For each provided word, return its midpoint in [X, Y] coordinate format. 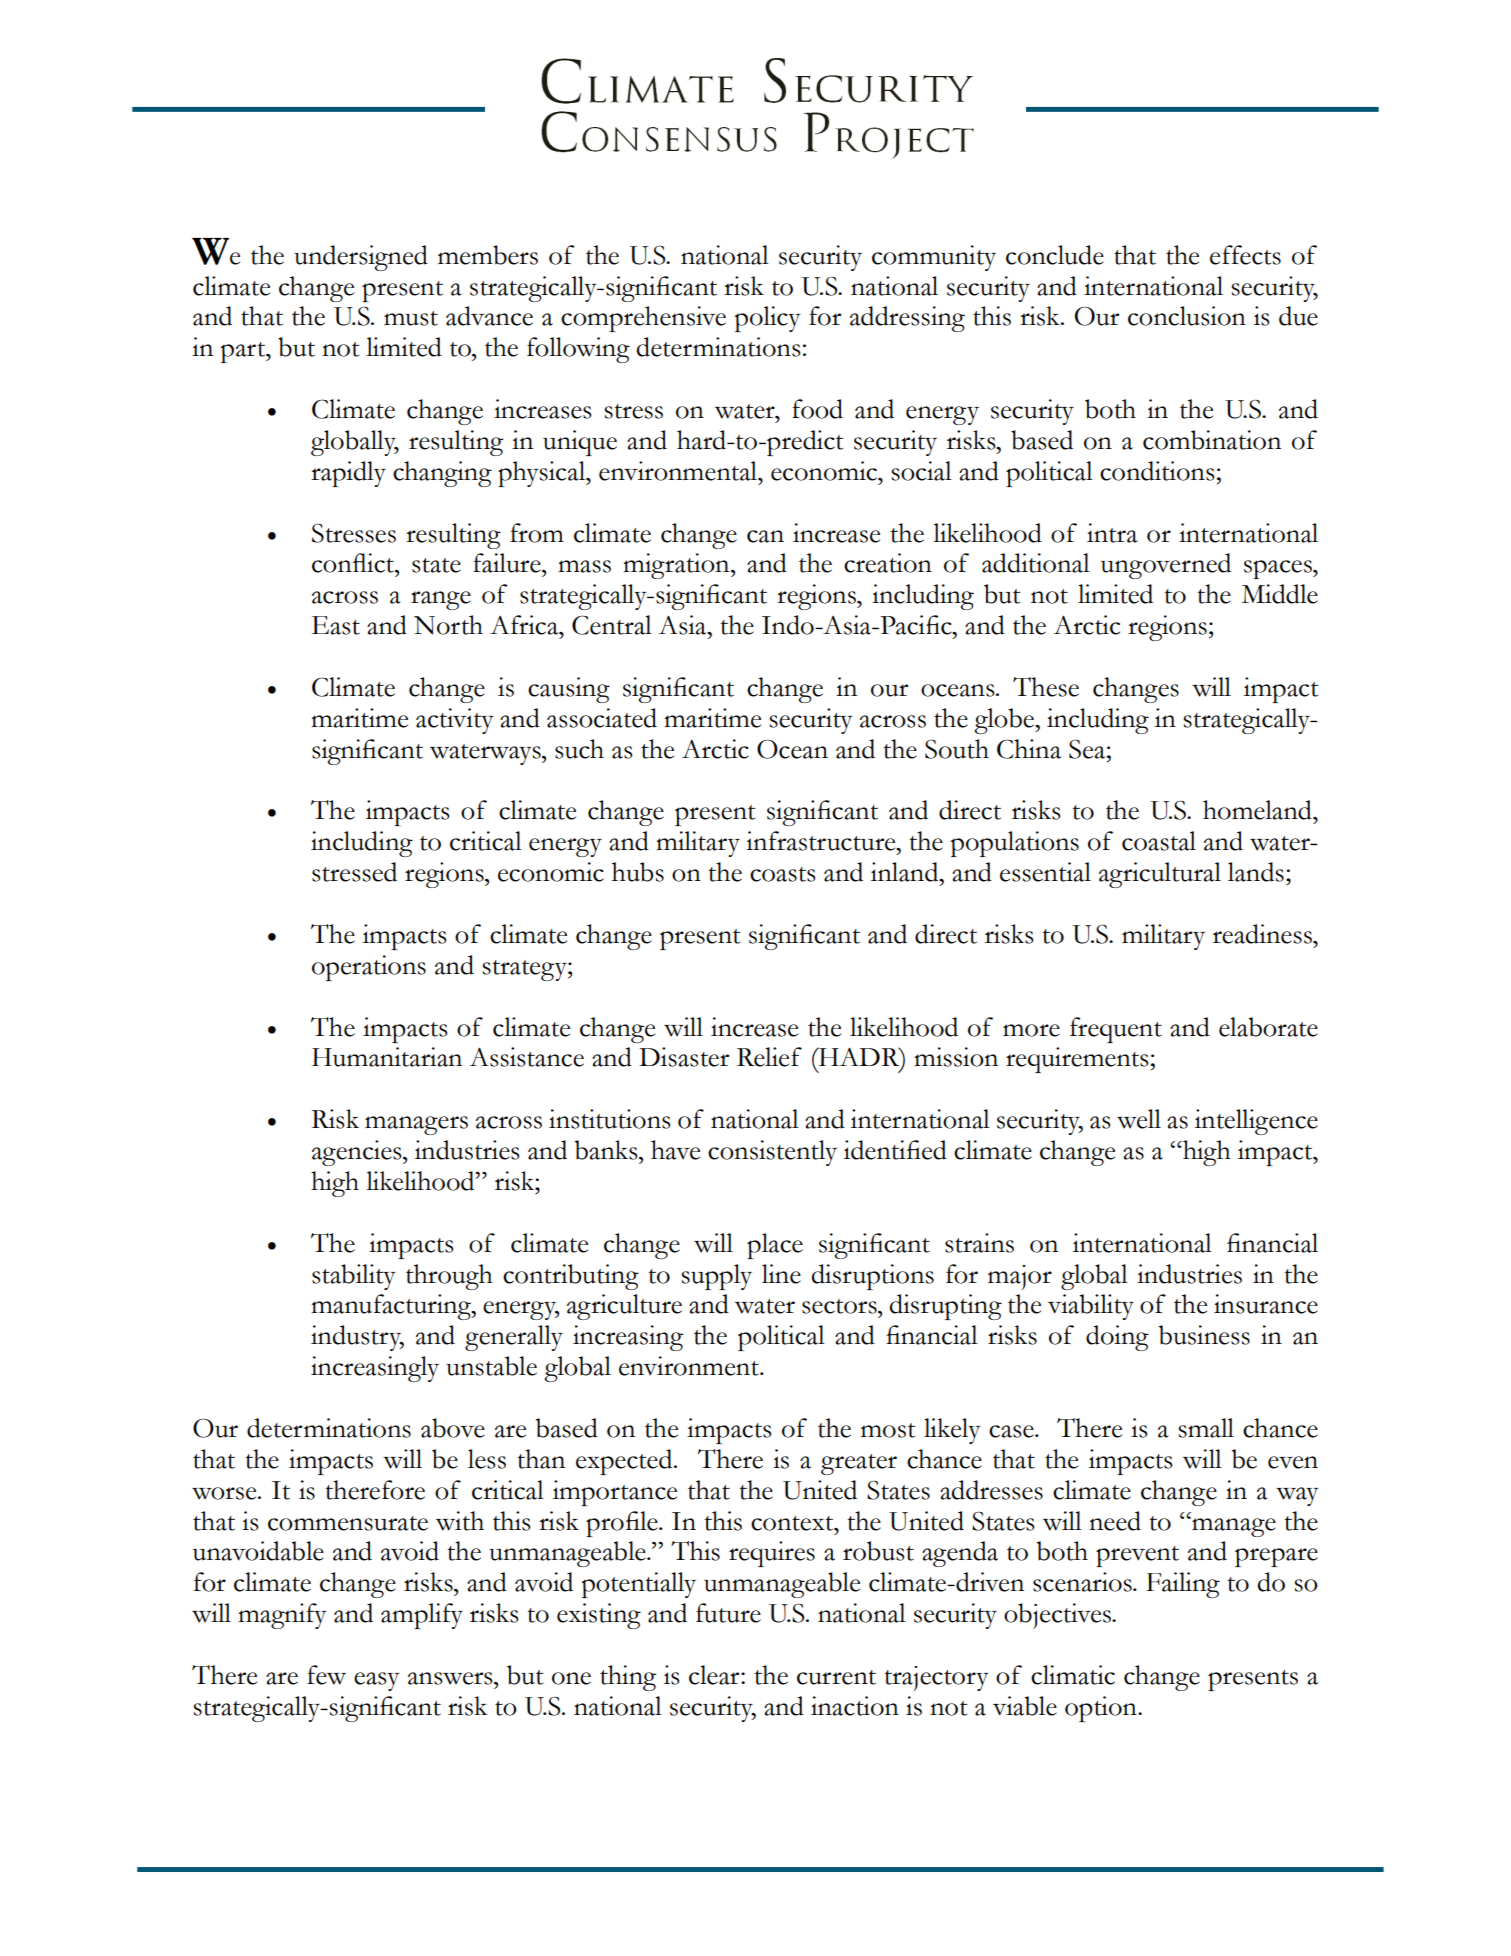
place [775, 1246]
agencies [358, 1153]
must [411, 318]
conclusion [1187, 316]
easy [377, 1681]
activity [455, 721]
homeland [1258, 810]
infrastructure [822, 841]
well [1139, 1119]
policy [768, 319]
